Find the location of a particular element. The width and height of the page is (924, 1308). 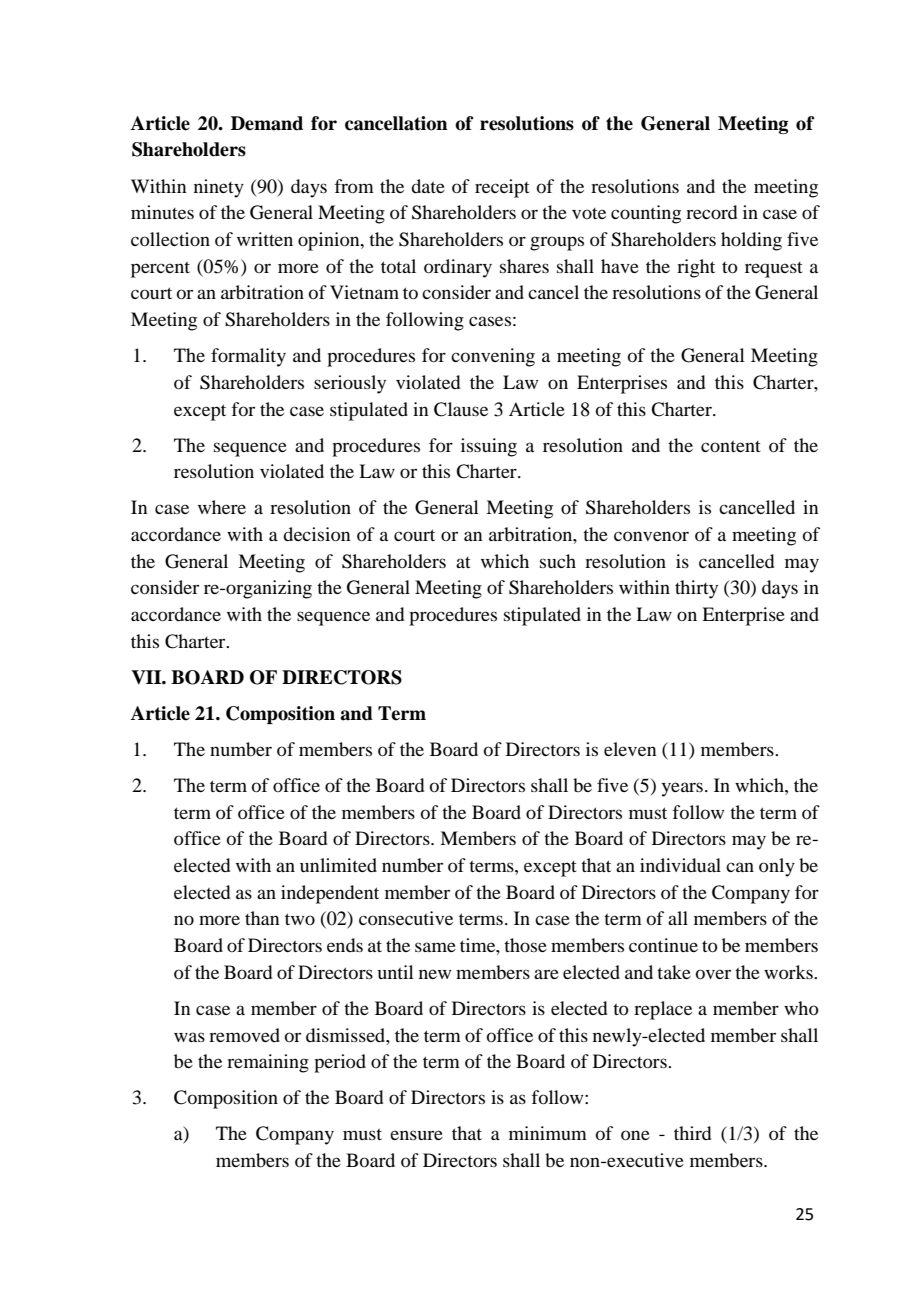

content is located at coordinates (731, 446).
